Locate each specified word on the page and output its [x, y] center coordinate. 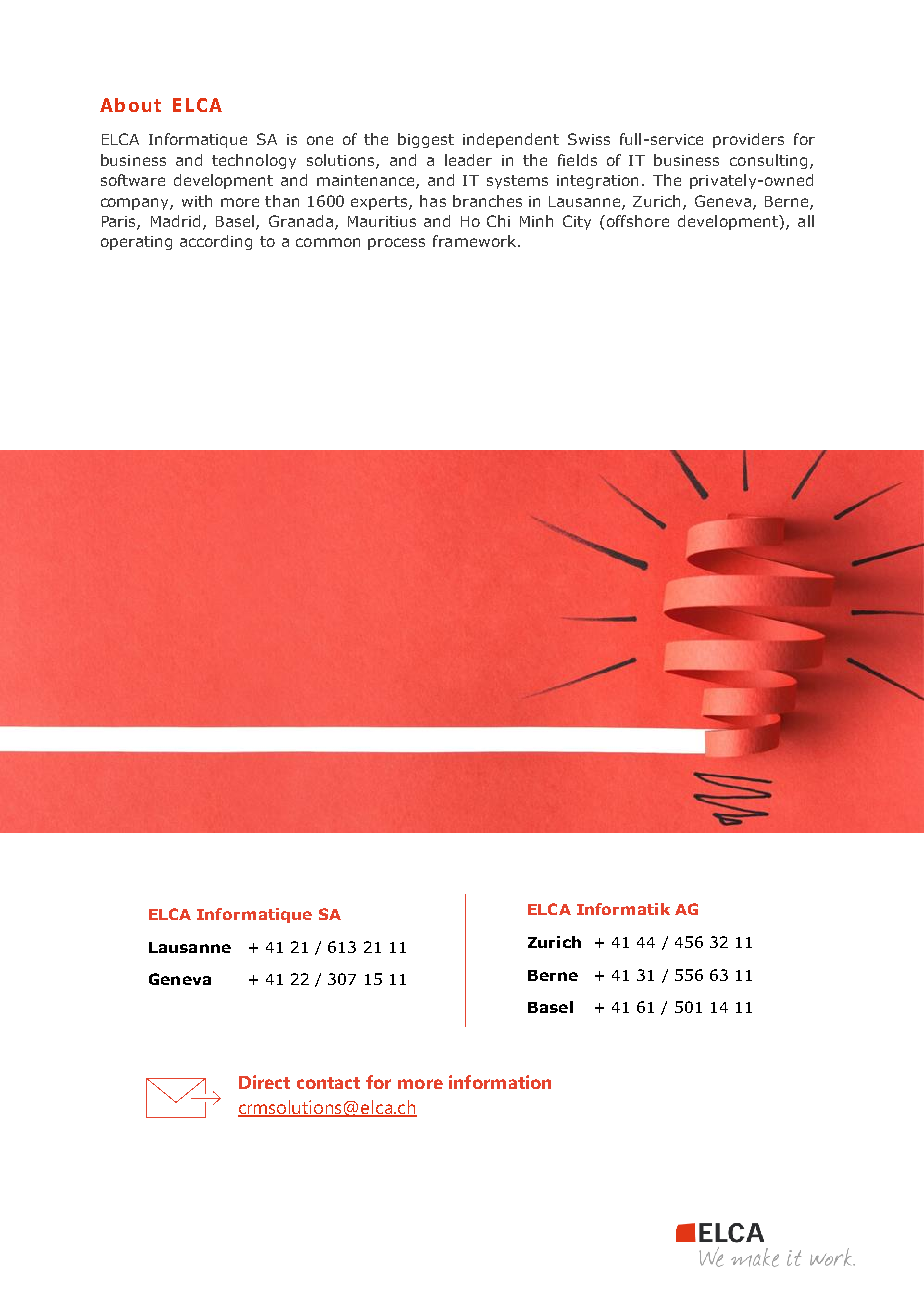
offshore [638, 221]
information [500, 1082]
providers [748, 140]
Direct [264, 1082]
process [396, 244]
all [806, 221]
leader [468, 160]
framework [474, 241]
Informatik [623, 909]
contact [328, 1083]
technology [254, 161]
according [216, 242]
